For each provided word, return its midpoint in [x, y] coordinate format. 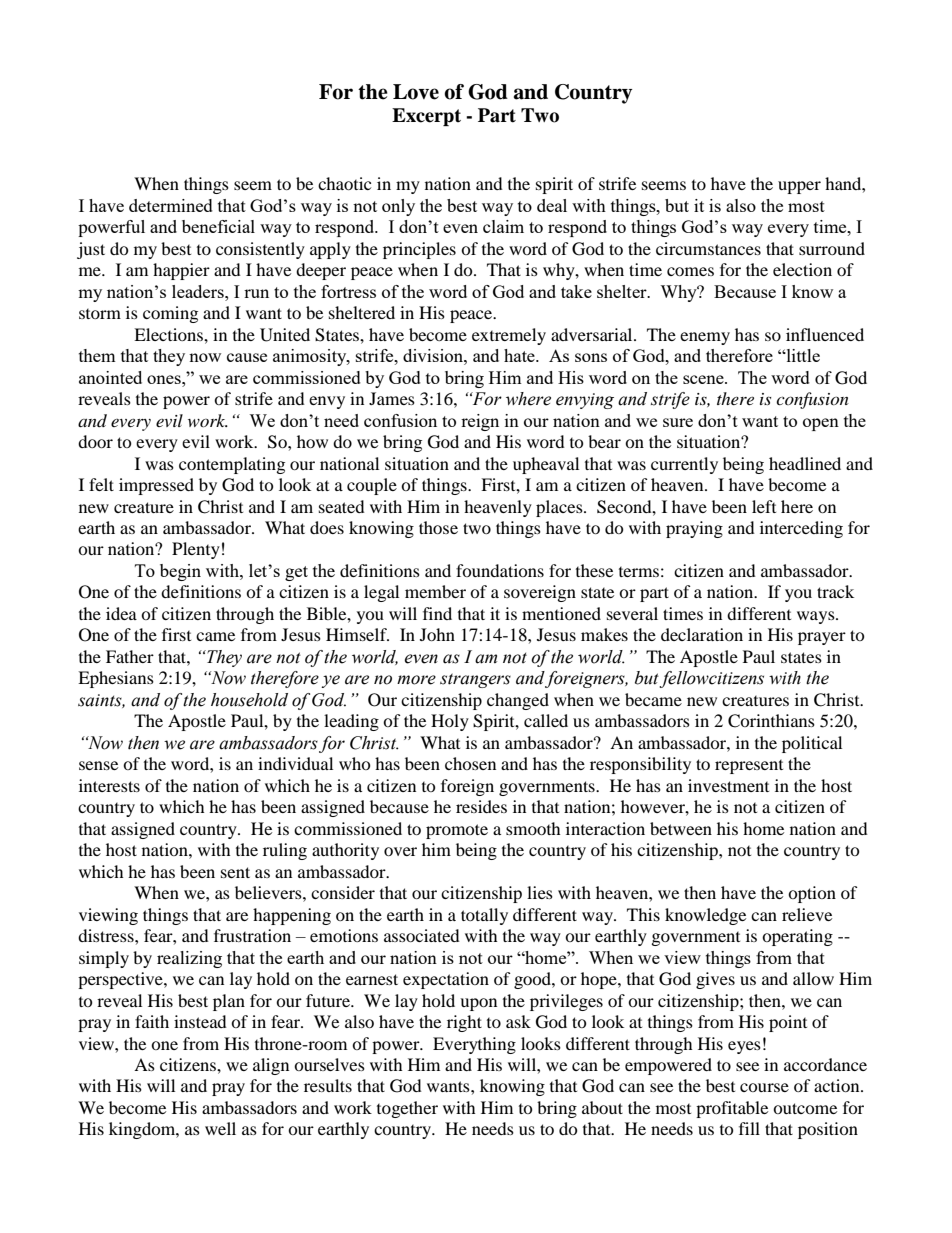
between [681, 828]
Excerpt [426, 117]
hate [520, 355]
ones [165, 379]
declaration [702, 634]
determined [171, 205]
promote [457, 831]
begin [180, 572]
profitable [732, 1109]
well [220, 1128]
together [407, 1109]
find [437, 613]
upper [799, 187]
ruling [285, 851]
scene [704, 379]
